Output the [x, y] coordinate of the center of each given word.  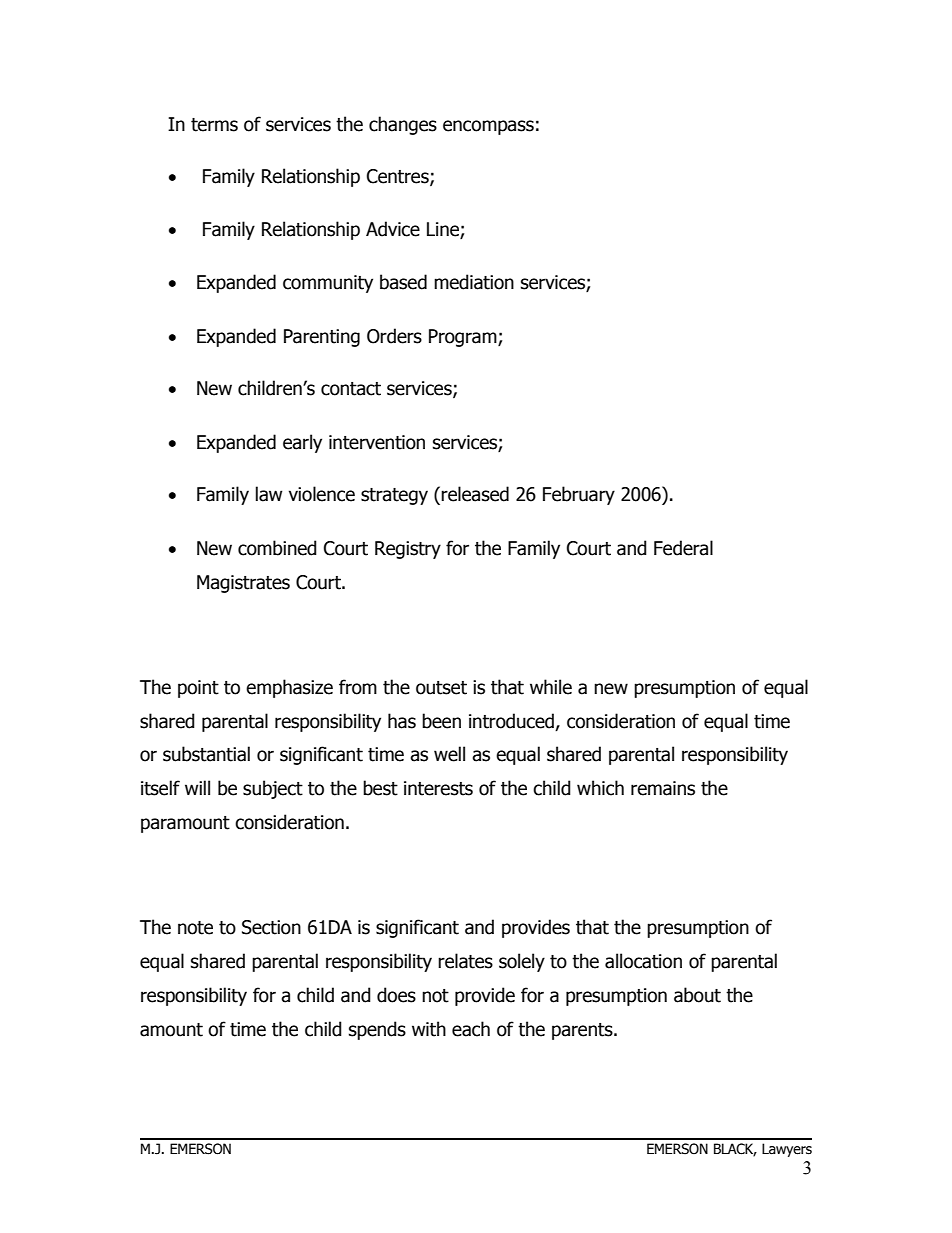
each [471, 1029]
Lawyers [787, 1150]
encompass [488, 127]
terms [214, 125]
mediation [474, 282]
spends [377, 1030]
